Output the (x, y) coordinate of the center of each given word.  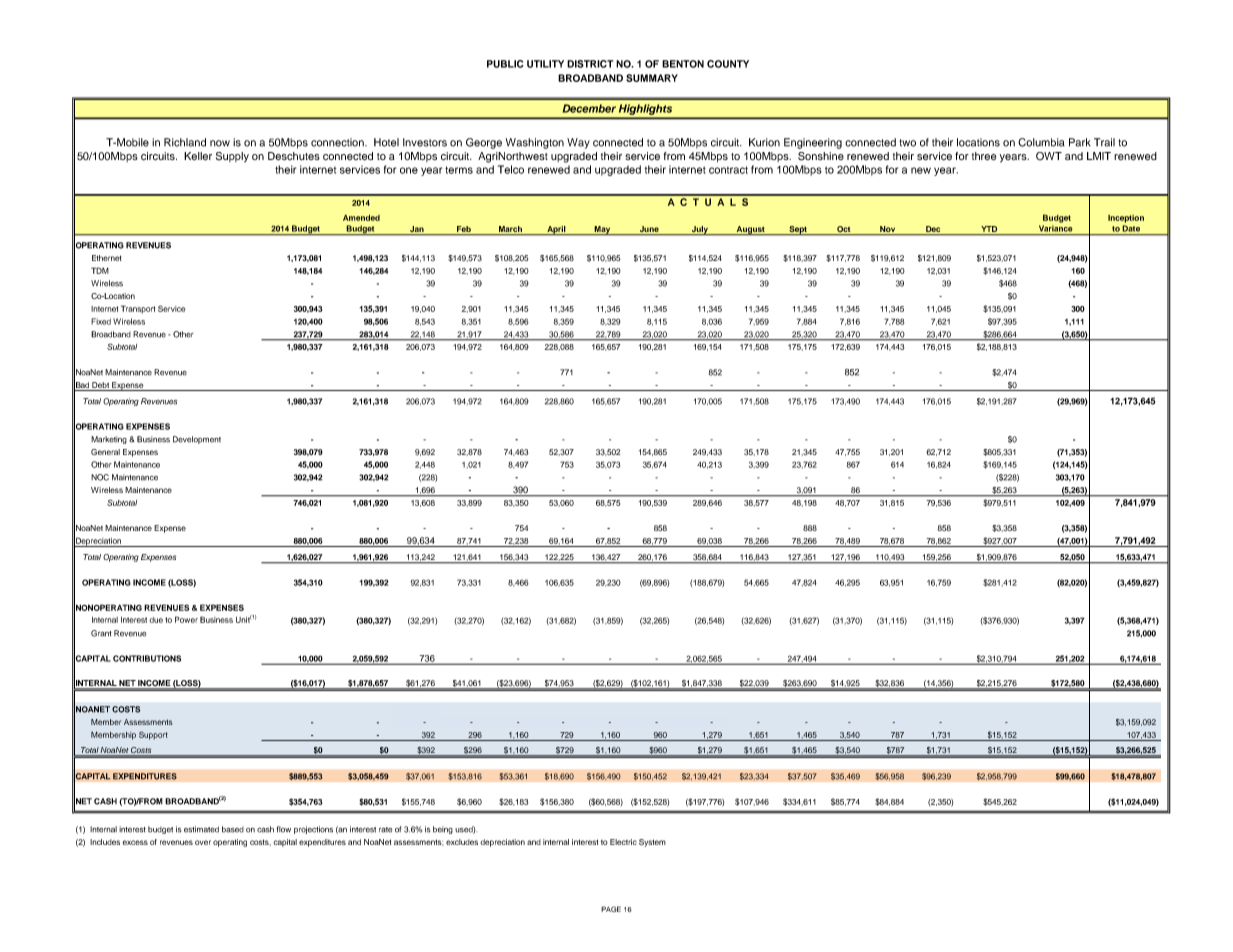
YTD (989, 230)
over (203, 842)
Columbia (1041, 142)
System (652, 843)
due (156, 620)
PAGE (611, 909)
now (220, 143)
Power (186, 619)
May (603, 230)
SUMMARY (652, 78)
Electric (623, 842)
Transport (138, 309)
